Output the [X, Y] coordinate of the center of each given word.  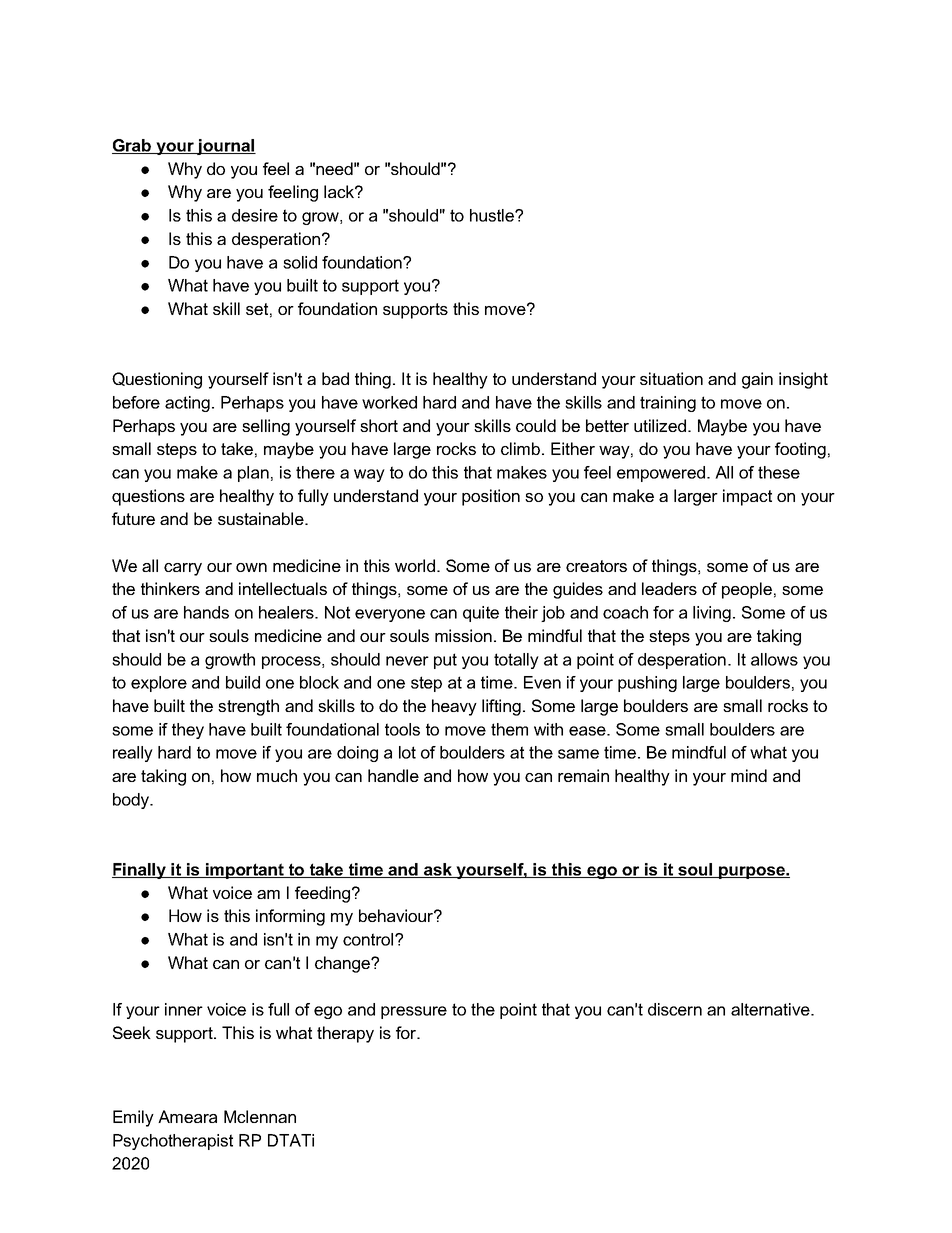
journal [225, 147]
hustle [493, 215]
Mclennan [260, 1116]
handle [393, 775]
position [491, 497]
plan [253, 474]
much [277, 775]
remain [583, 775]
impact [747, 497]
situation [671, 378]
